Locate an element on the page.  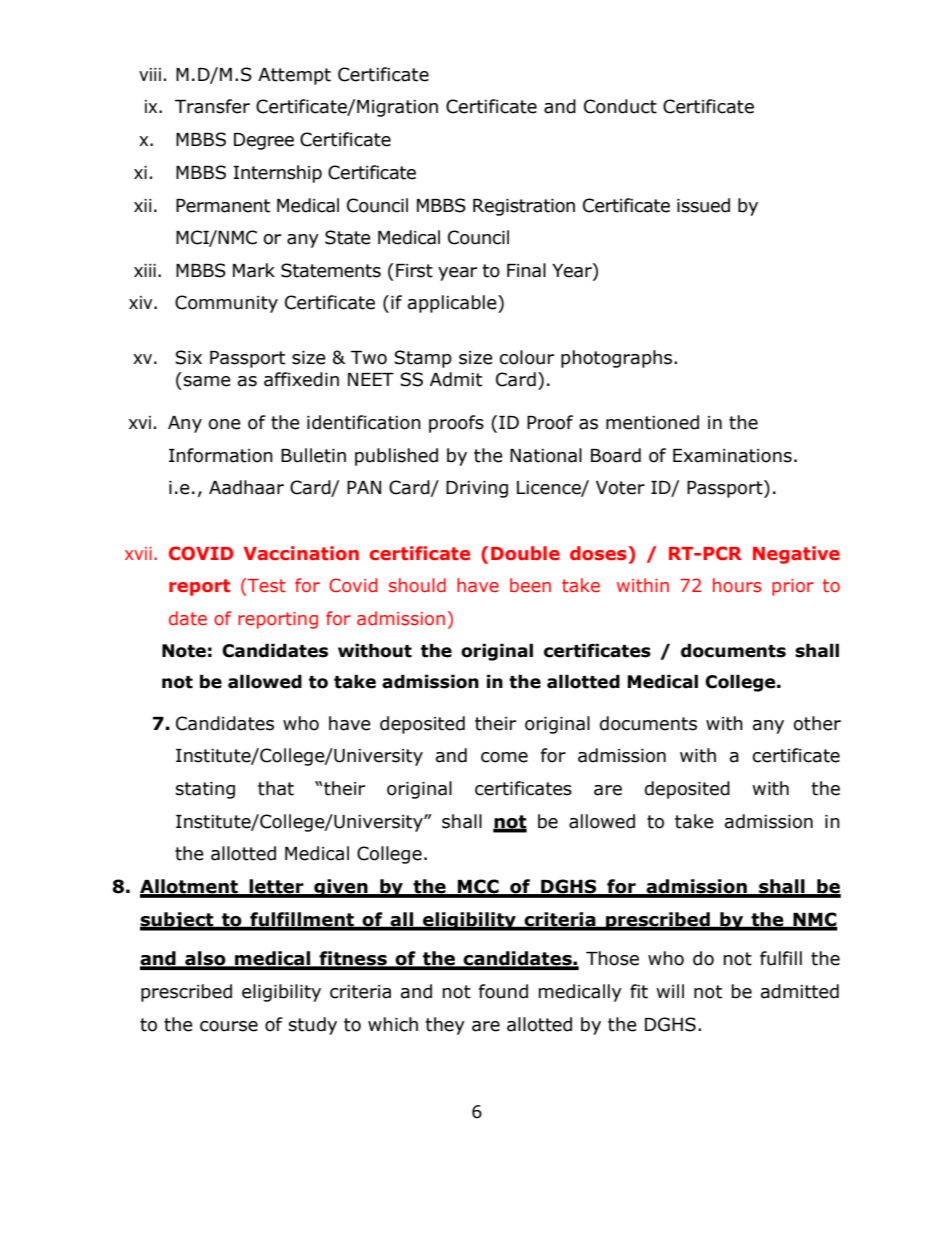
issued is located at coordinates (703, 205).
